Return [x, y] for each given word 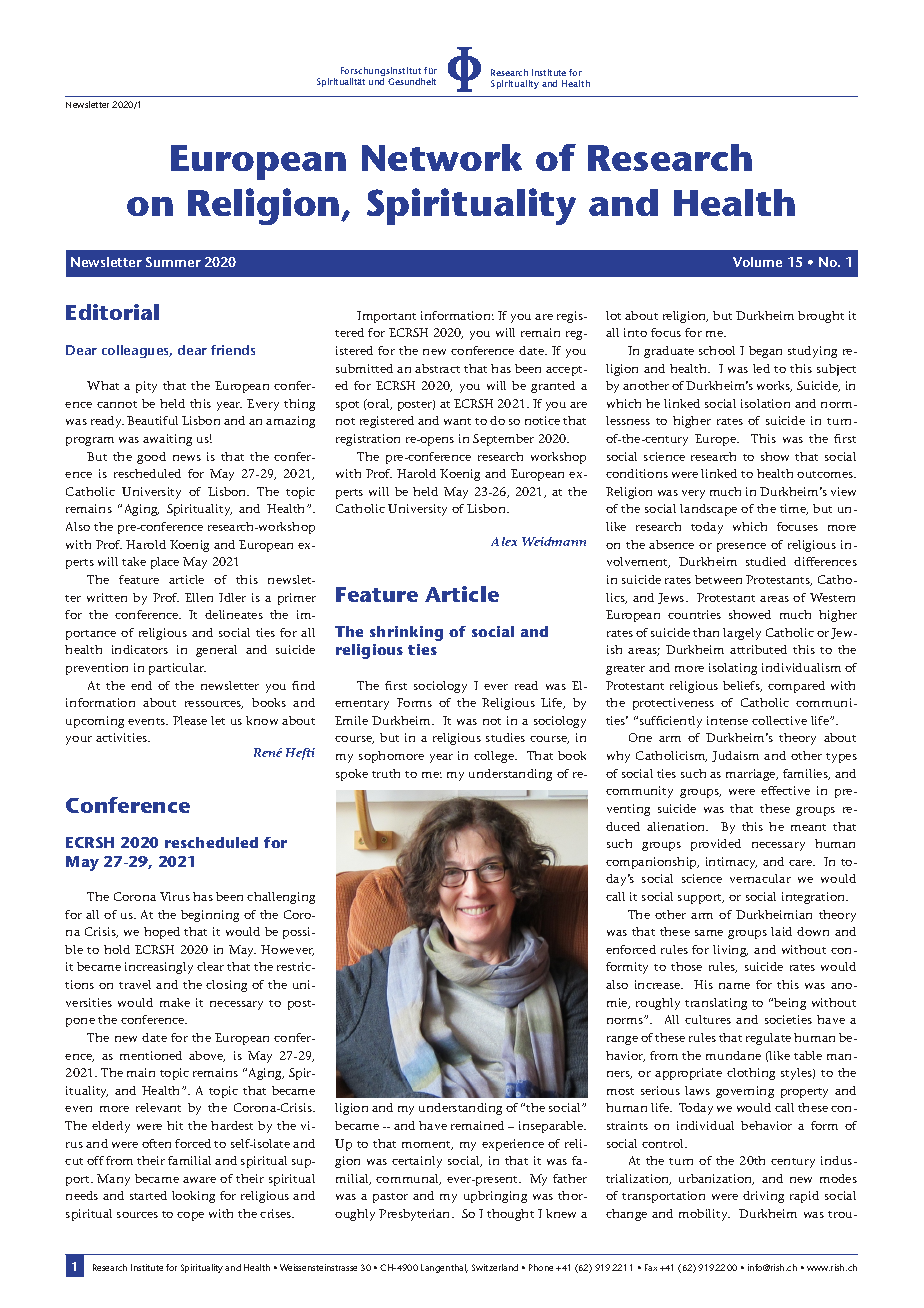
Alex [504, 541]
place [165, 563]
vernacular [760, 878]
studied [766, 561]
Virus [175, 896]
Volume [757, 262]
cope [190, 1216]
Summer [173, 262]
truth [386, 773]
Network [442, 157]
